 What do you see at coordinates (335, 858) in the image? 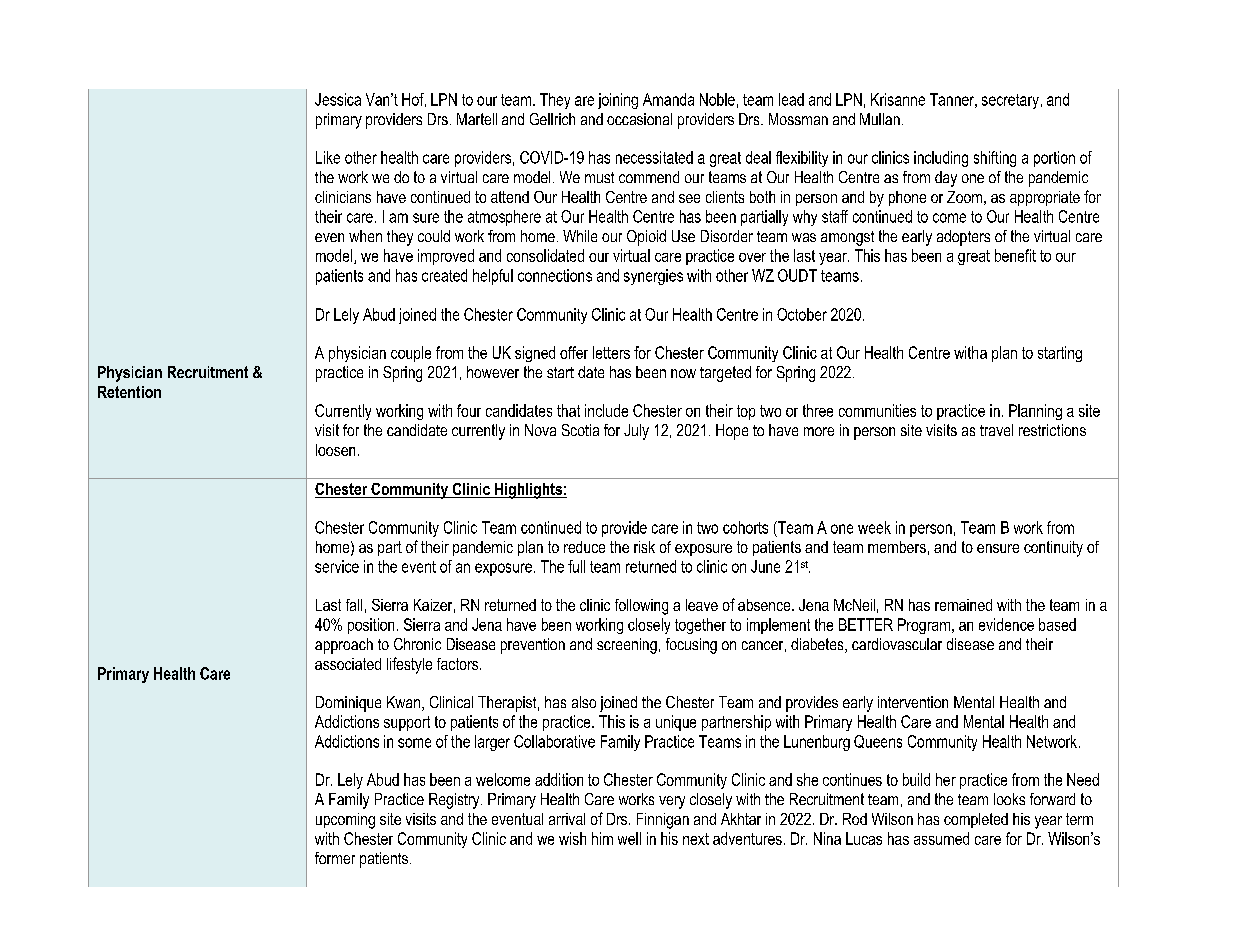
I see `former` at bounding box center [335, 858].
